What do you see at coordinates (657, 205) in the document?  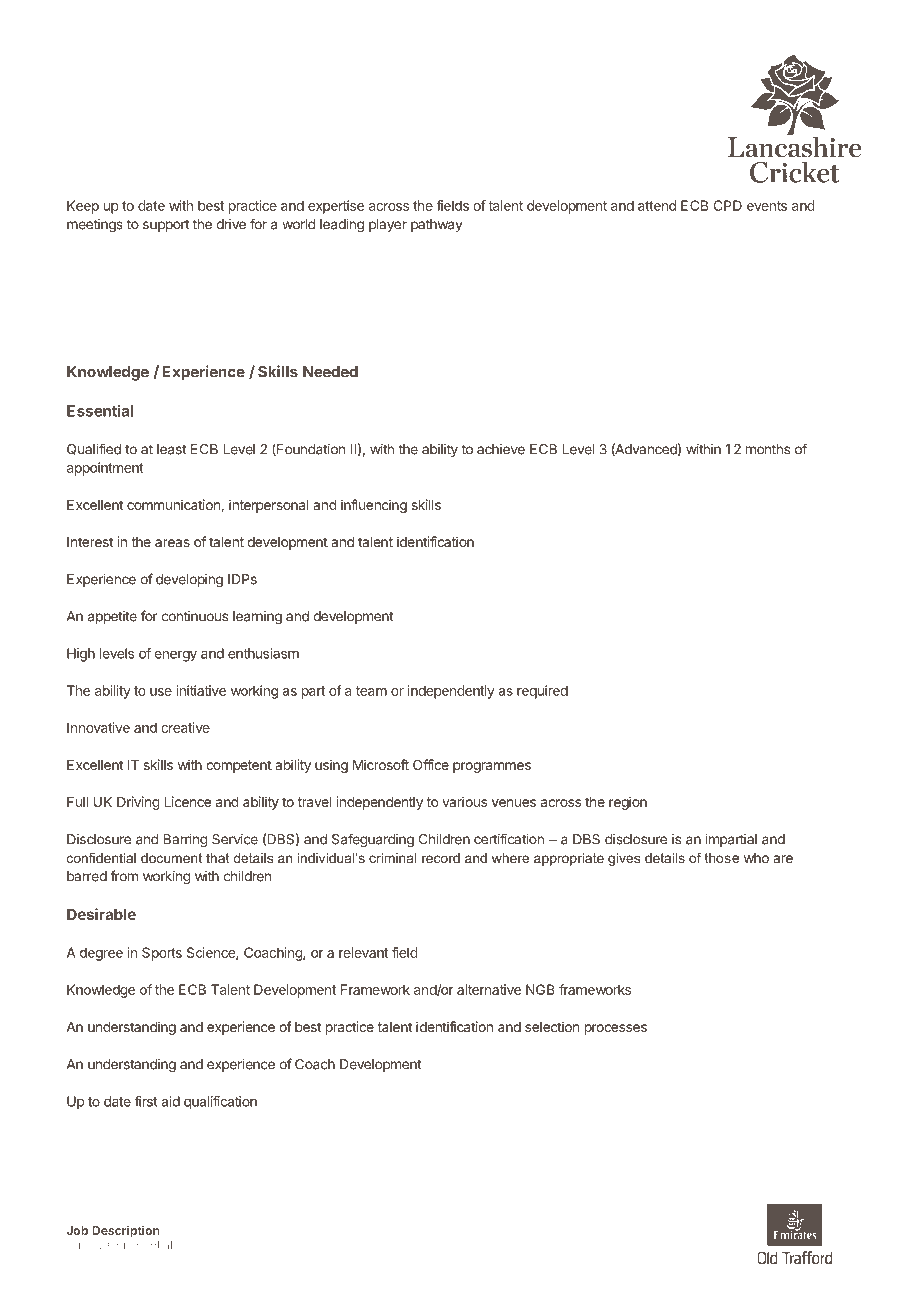 I see `attend` at bounding box center [657, 205].
